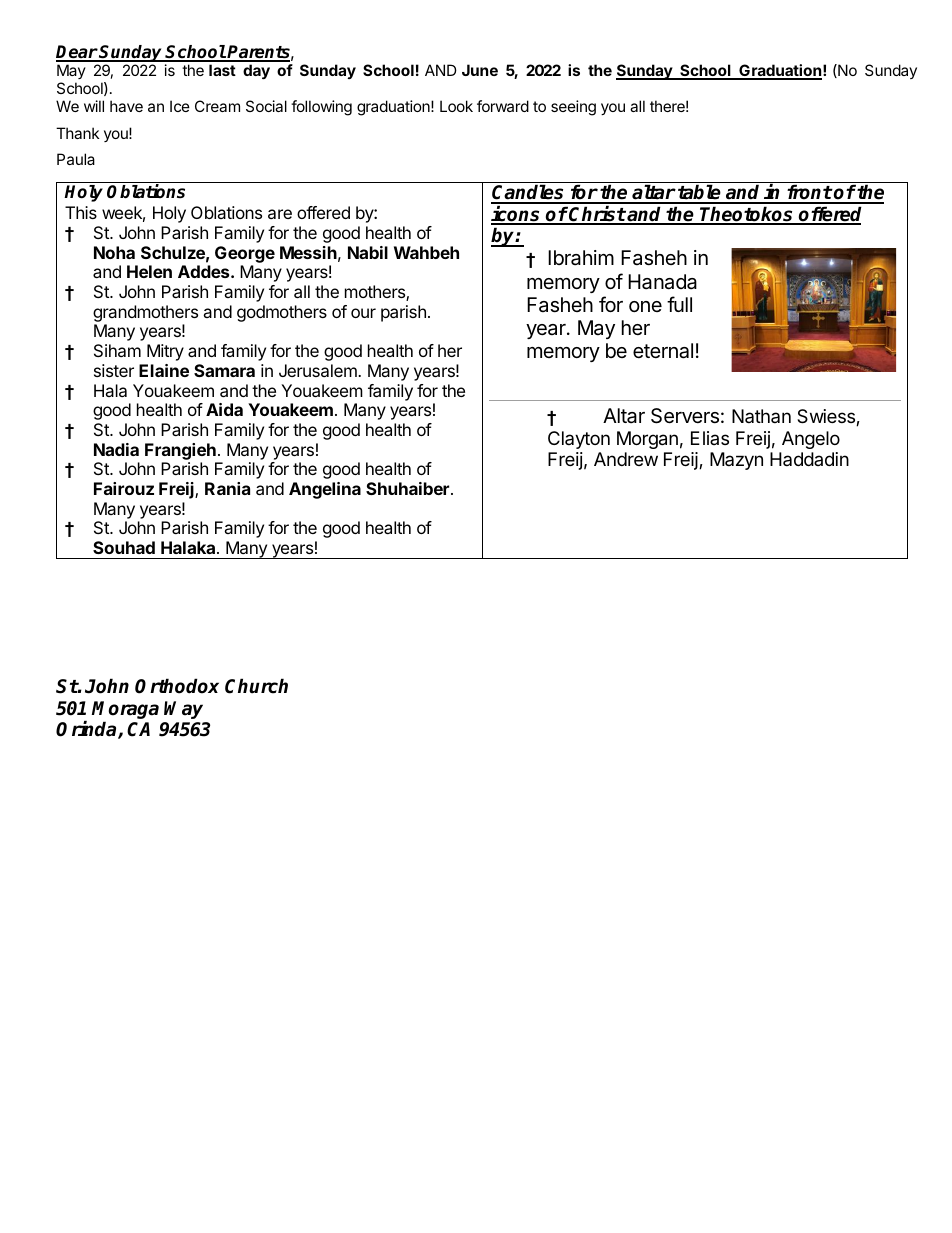 The width and height of the image is (952, 1233). I want to click on Helen, so click(149, 271).
